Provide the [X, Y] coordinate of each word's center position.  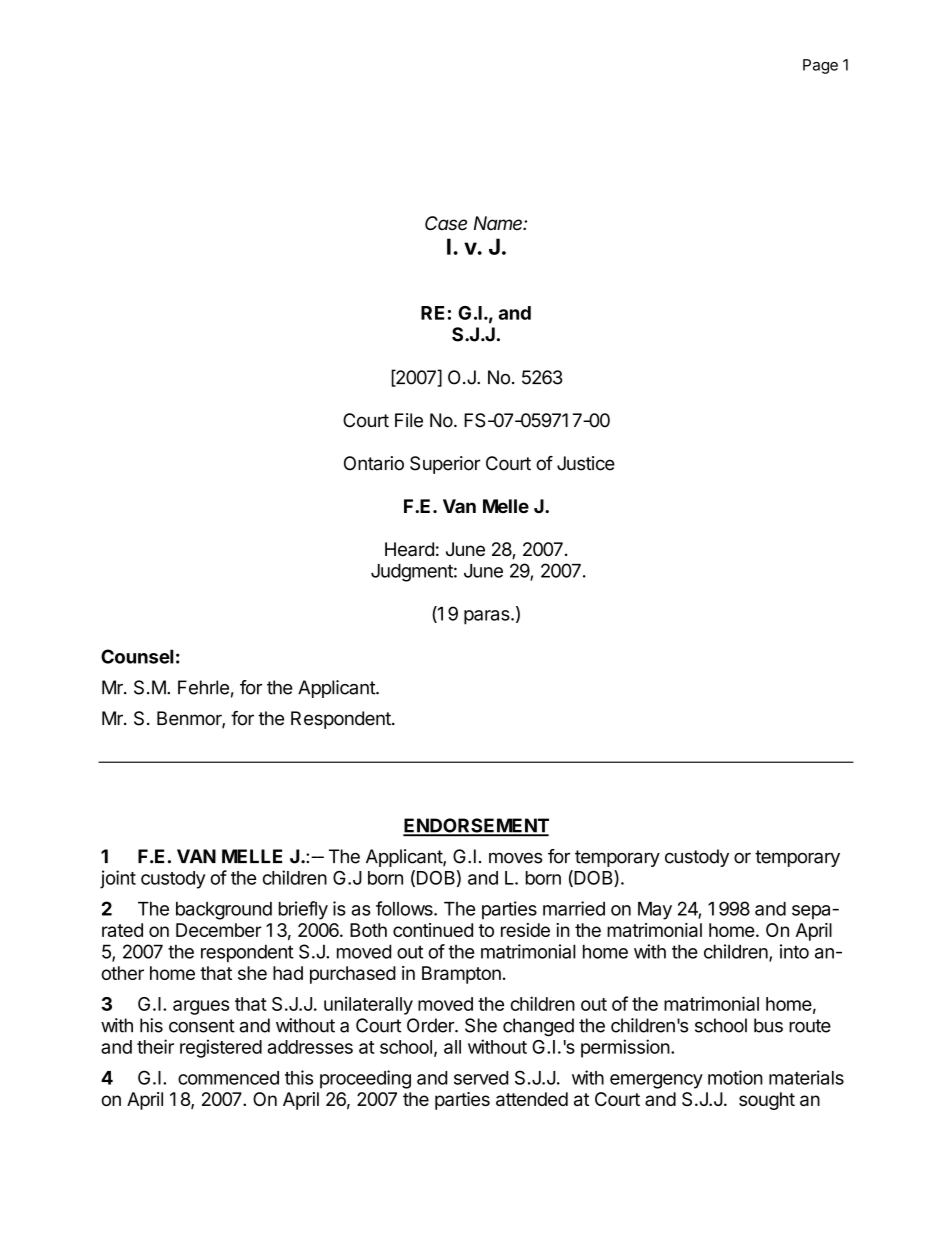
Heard [409, 549]
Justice [586, 463]
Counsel [137, 656]
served [481, 1078]
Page [820, 66]
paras [488, 617]
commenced [228, 1078]
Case [446, 223]
